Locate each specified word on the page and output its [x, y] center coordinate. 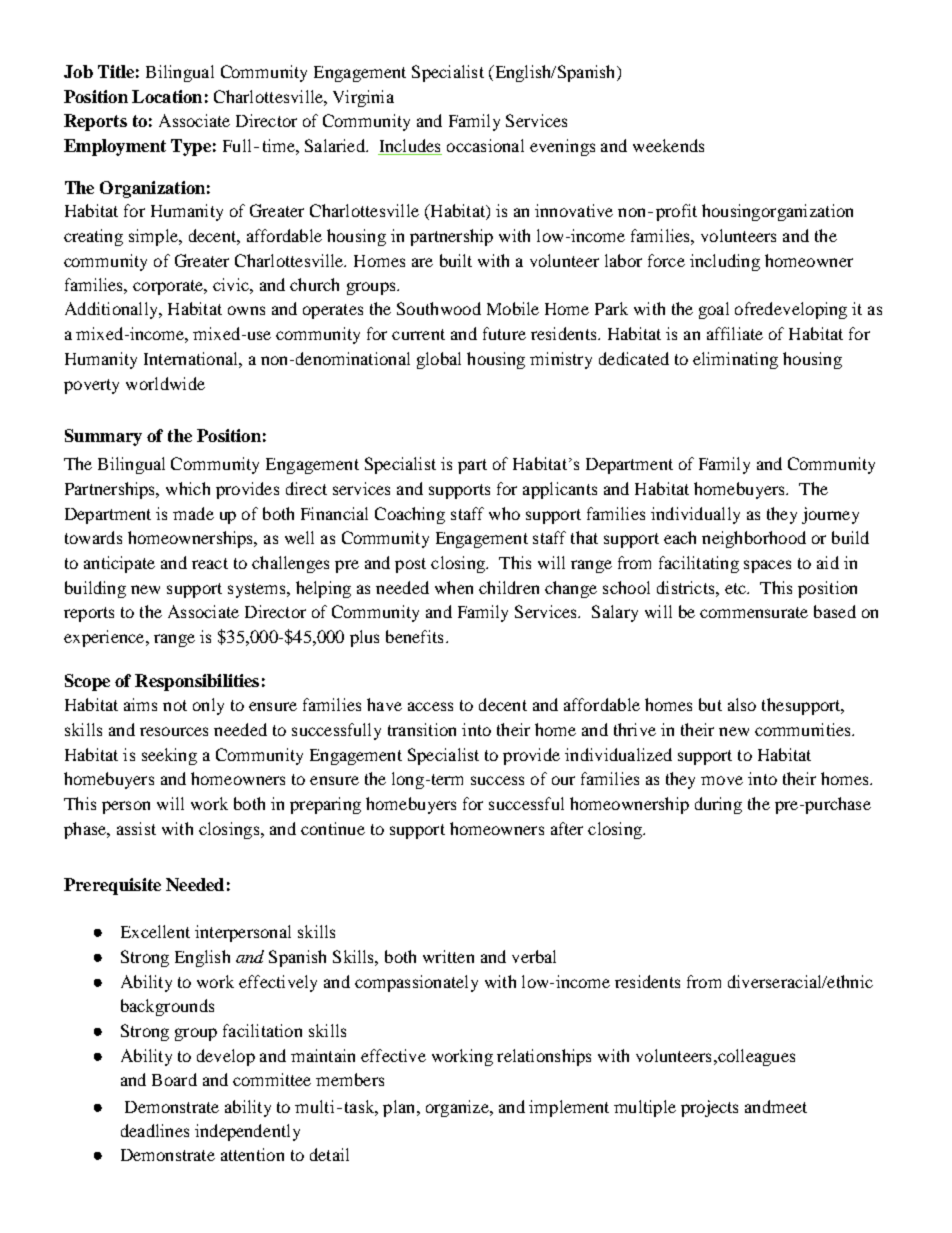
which [188, 488]
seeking [169, 756]
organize [458, 1108]
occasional [485, 145]
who [504, 513]
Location [167, 96]
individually [695, 515]
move [722, 780]
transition [422, 729]
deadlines [155, 1130]
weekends [668, 145]
